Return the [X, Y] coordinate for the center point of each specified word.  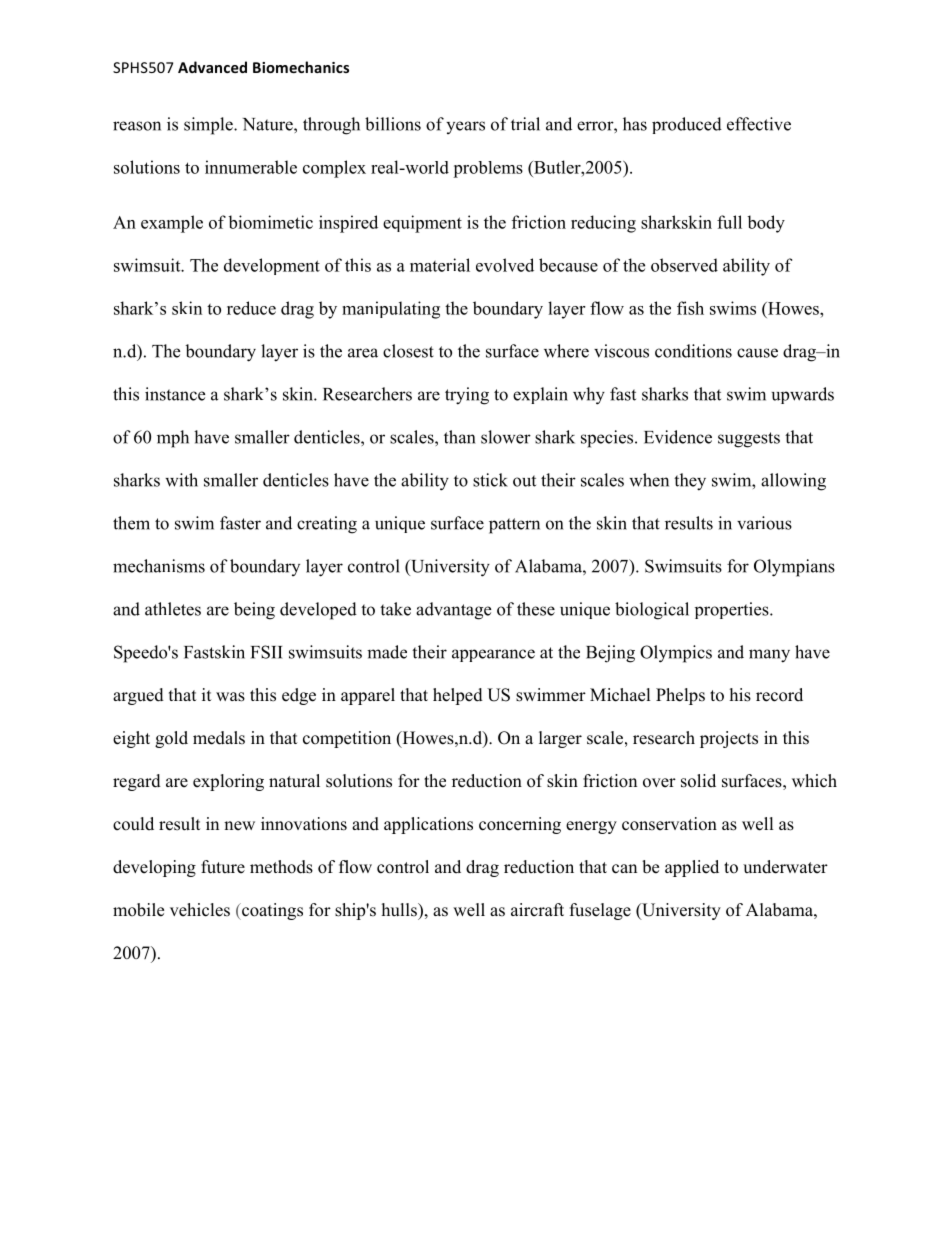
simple [209, 126]
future [223, 867]
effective [759, 124]
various [764, 523]
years [465, 127]
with [181, 480]
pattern [514, 526]
